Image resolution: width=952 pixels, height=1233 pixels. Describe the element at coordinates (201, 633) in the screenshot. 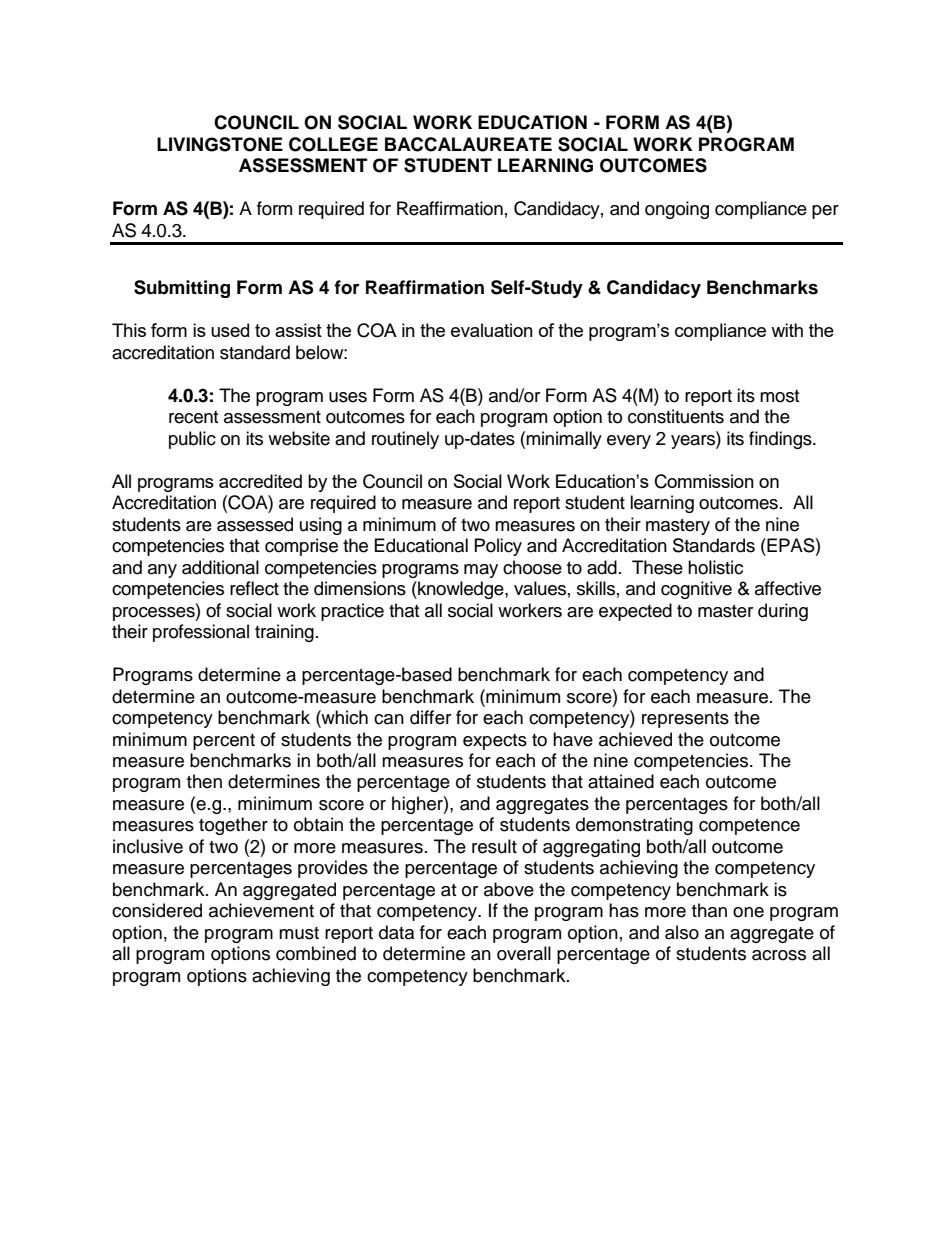

I see `professional` at that location.
